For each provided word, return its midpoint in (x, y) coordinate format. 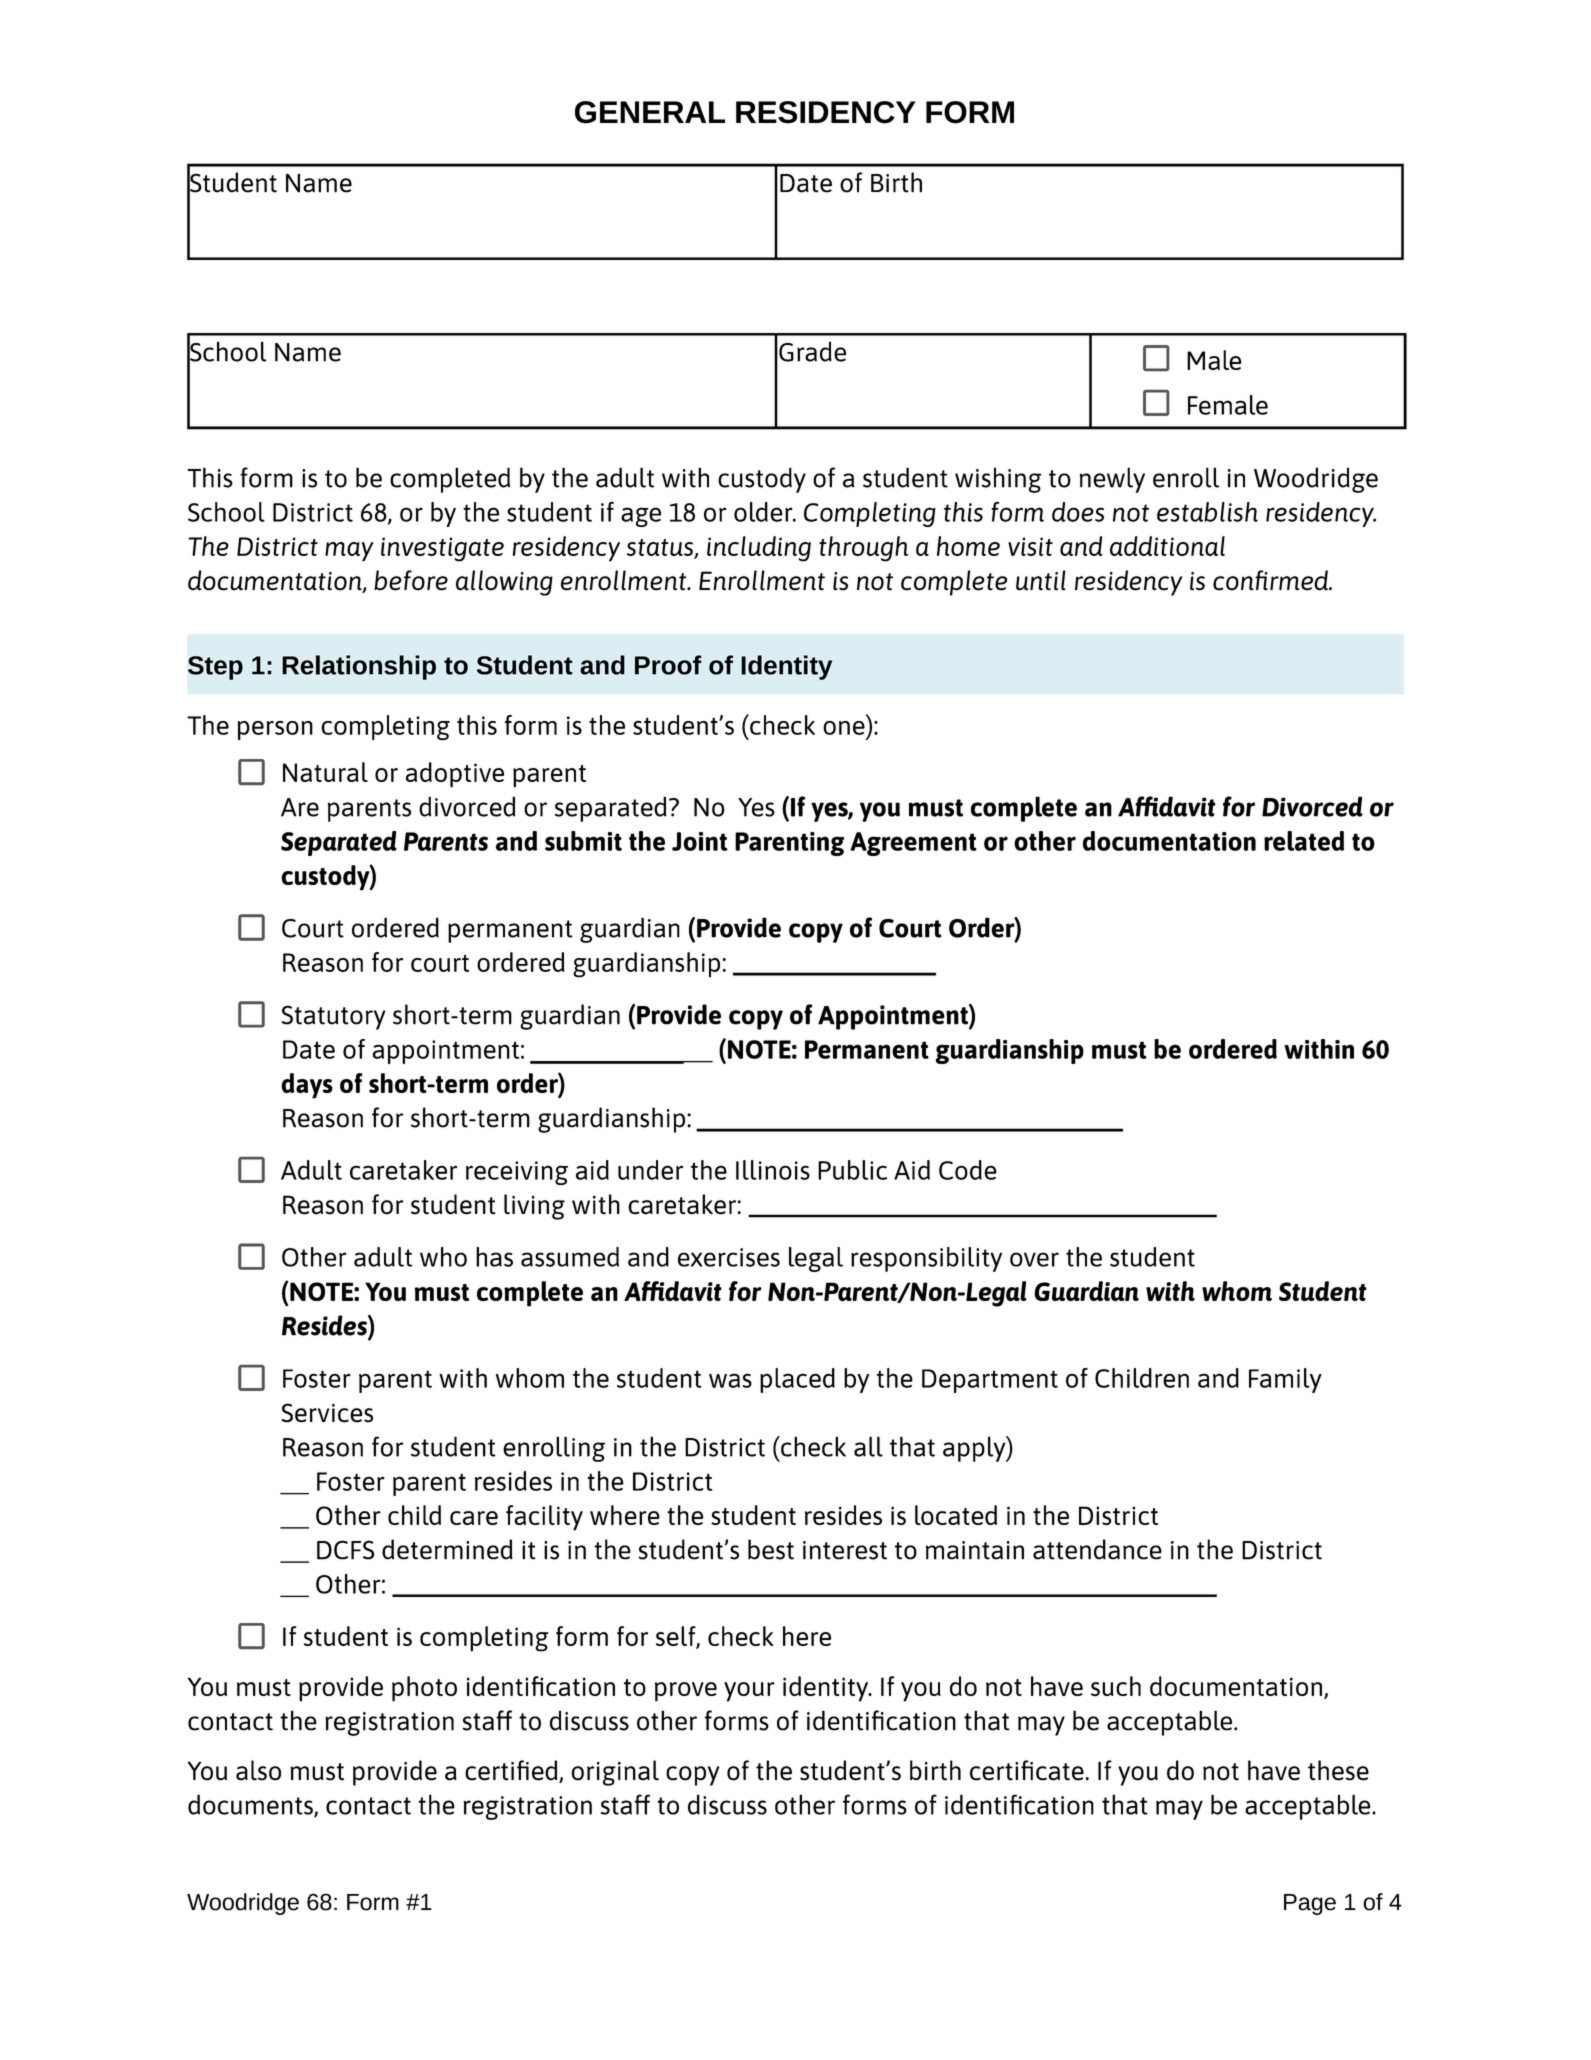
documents (251, 1805)
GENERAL (650, 112)
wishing (998, 480)
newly (1112, 480)
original (615, 1773)
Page (1310, 1904)
